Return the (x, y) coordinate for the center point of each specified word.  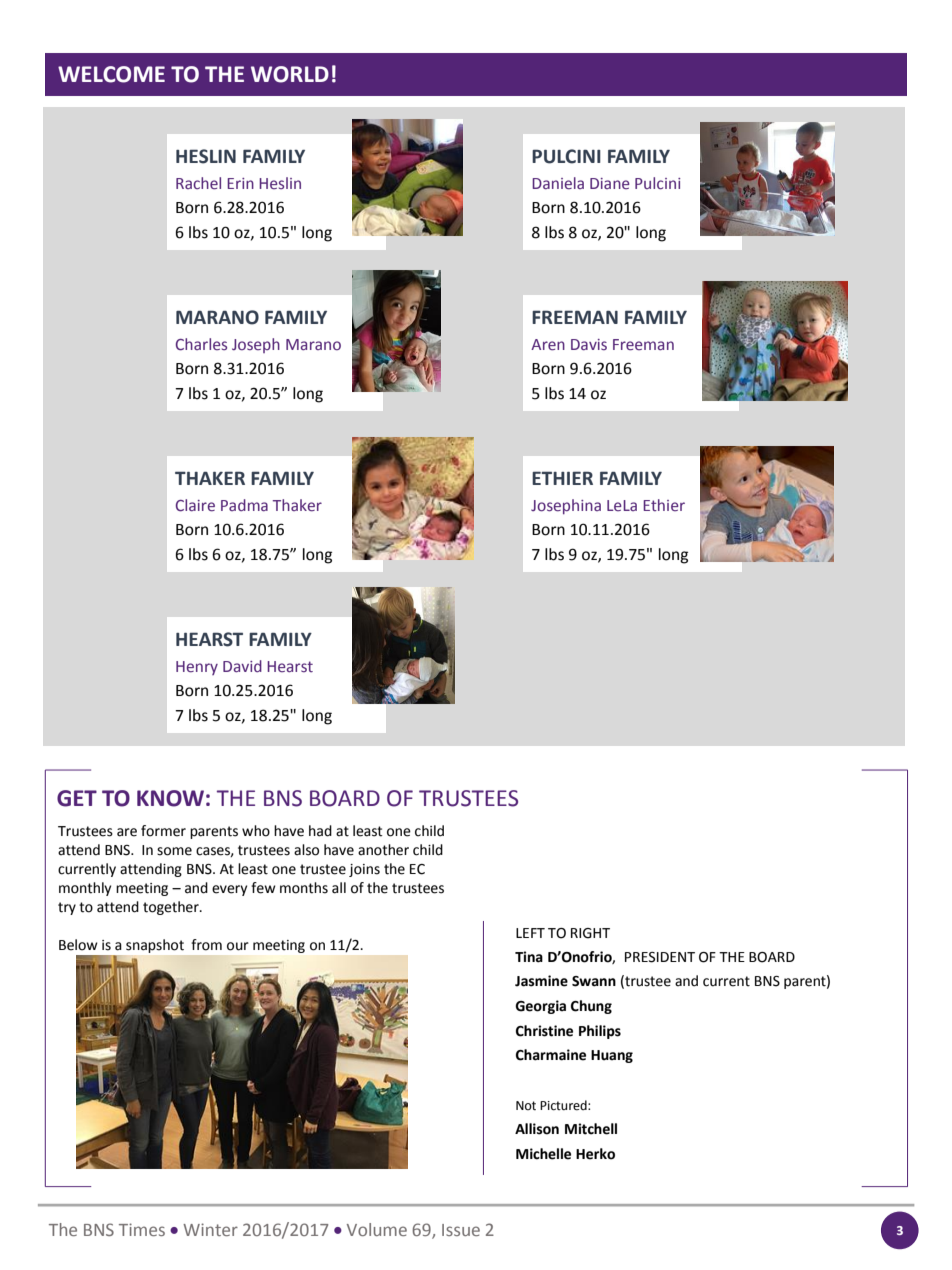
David (242, 666)
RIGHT (590, 933)
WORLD (290, 74)
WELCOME (111, 74)
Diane (610, 183)
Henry (197, 668)
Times (142, 1229)
